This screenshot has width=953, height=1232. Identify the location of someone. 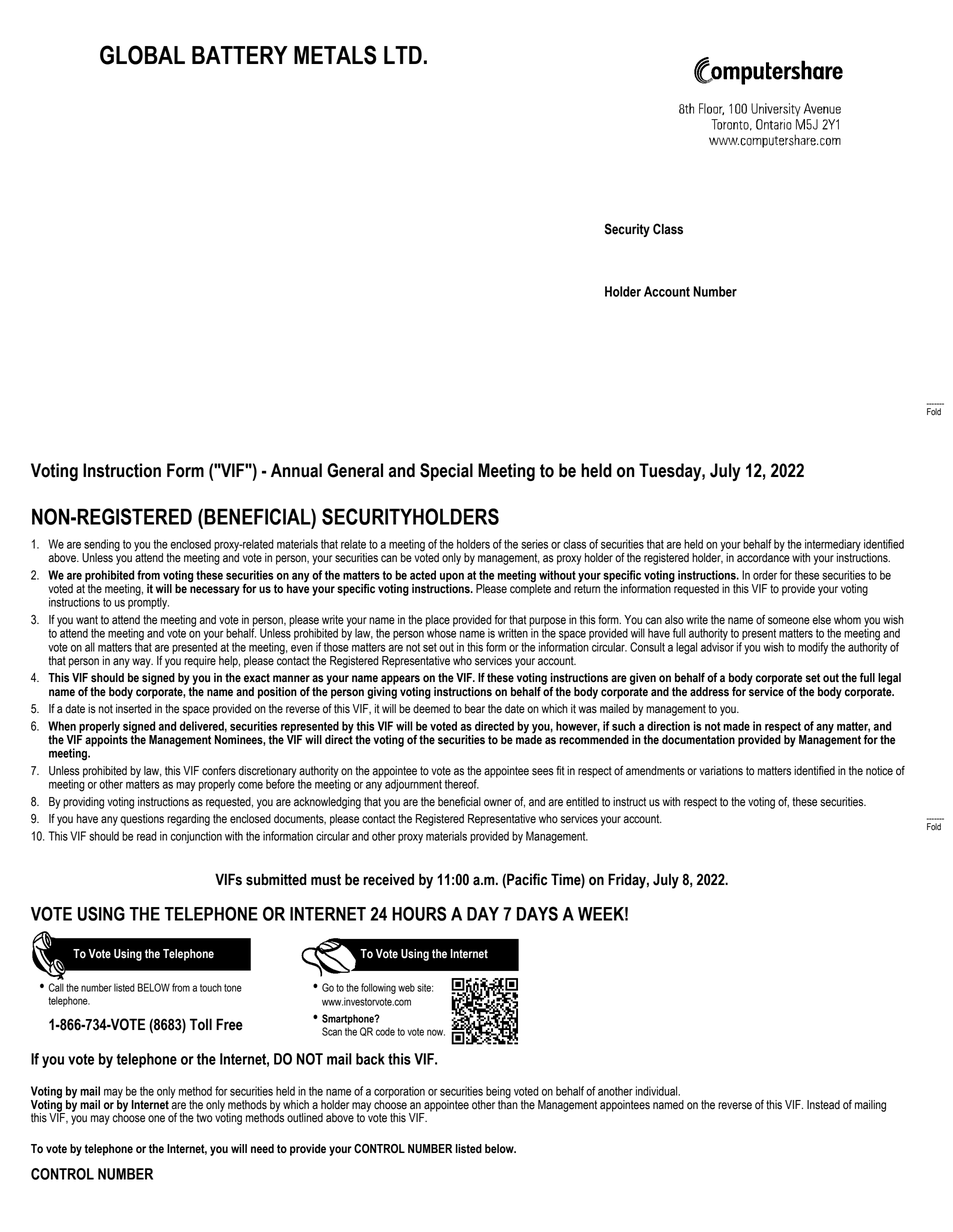
(789, 621).
